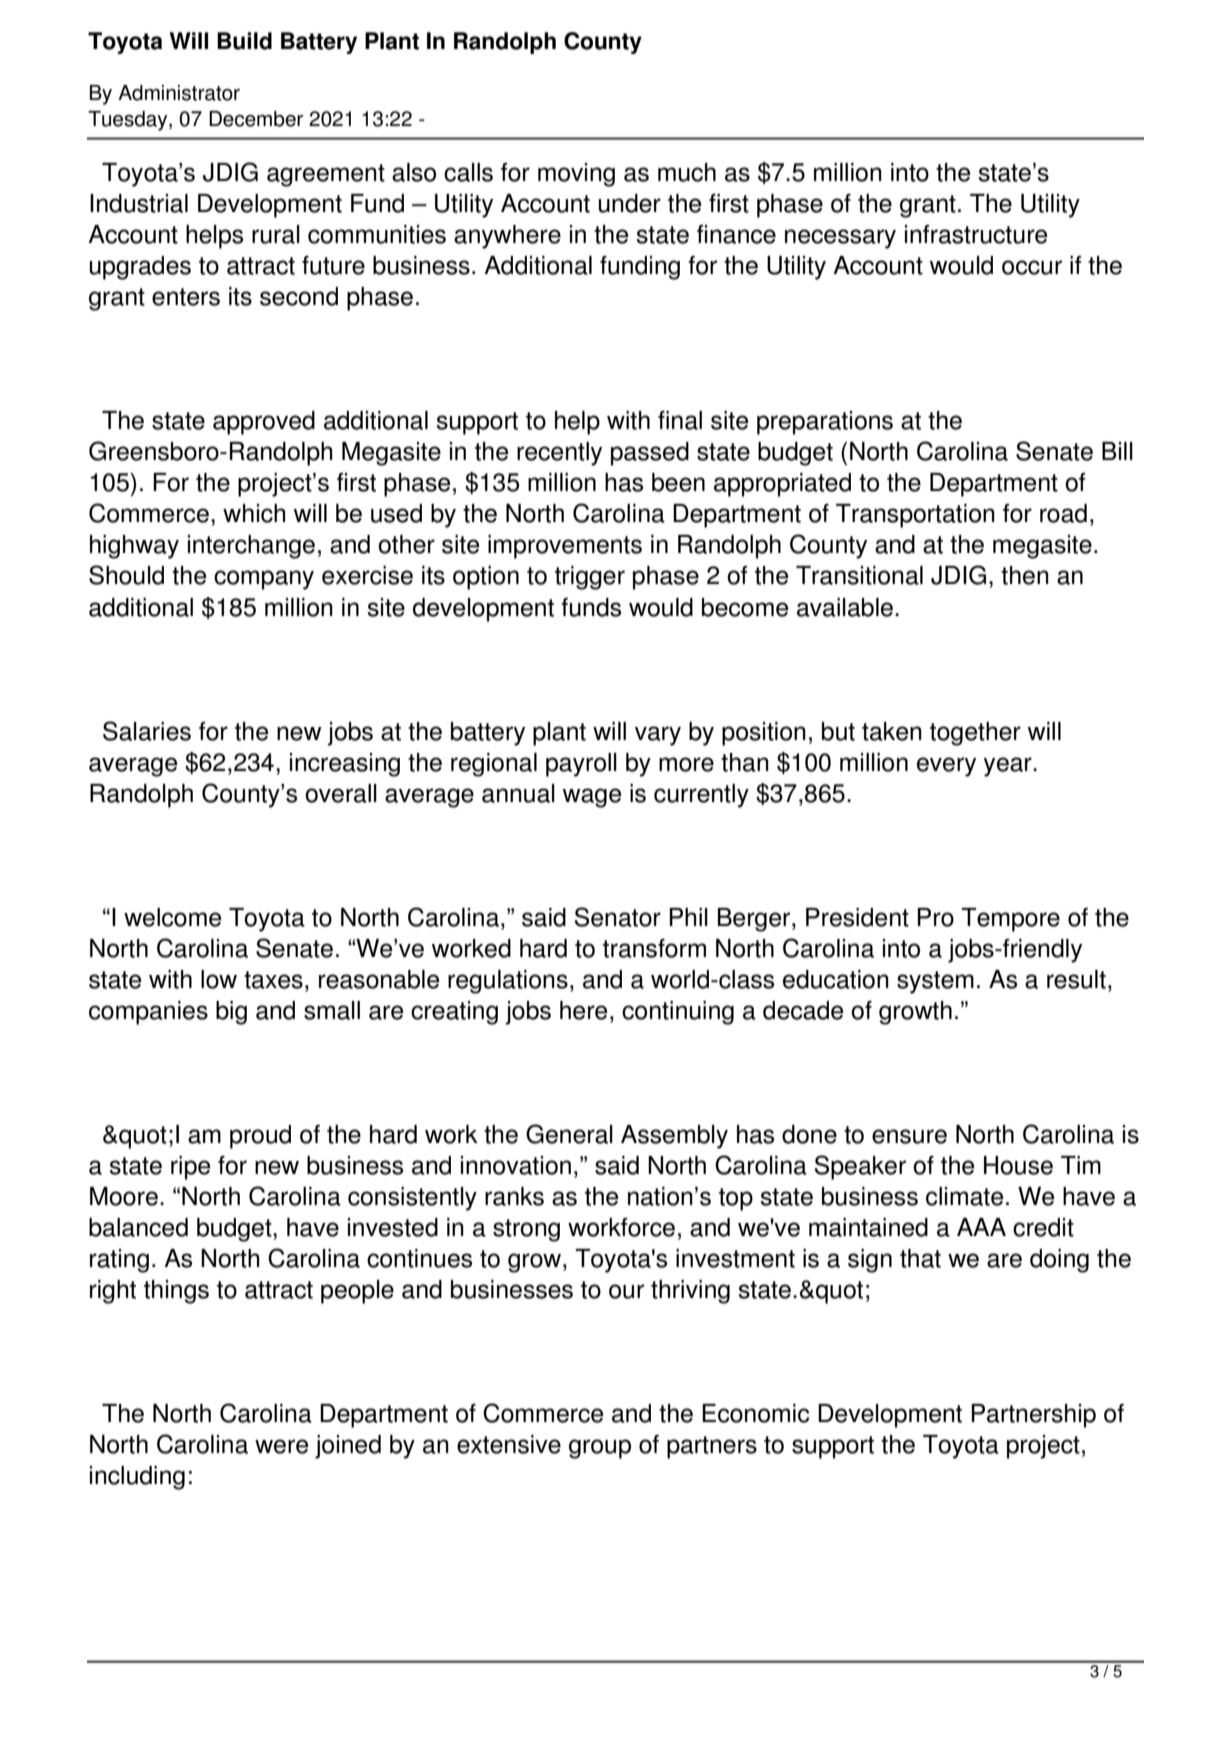  I want to click on infrastructure, so click(976, 234).
